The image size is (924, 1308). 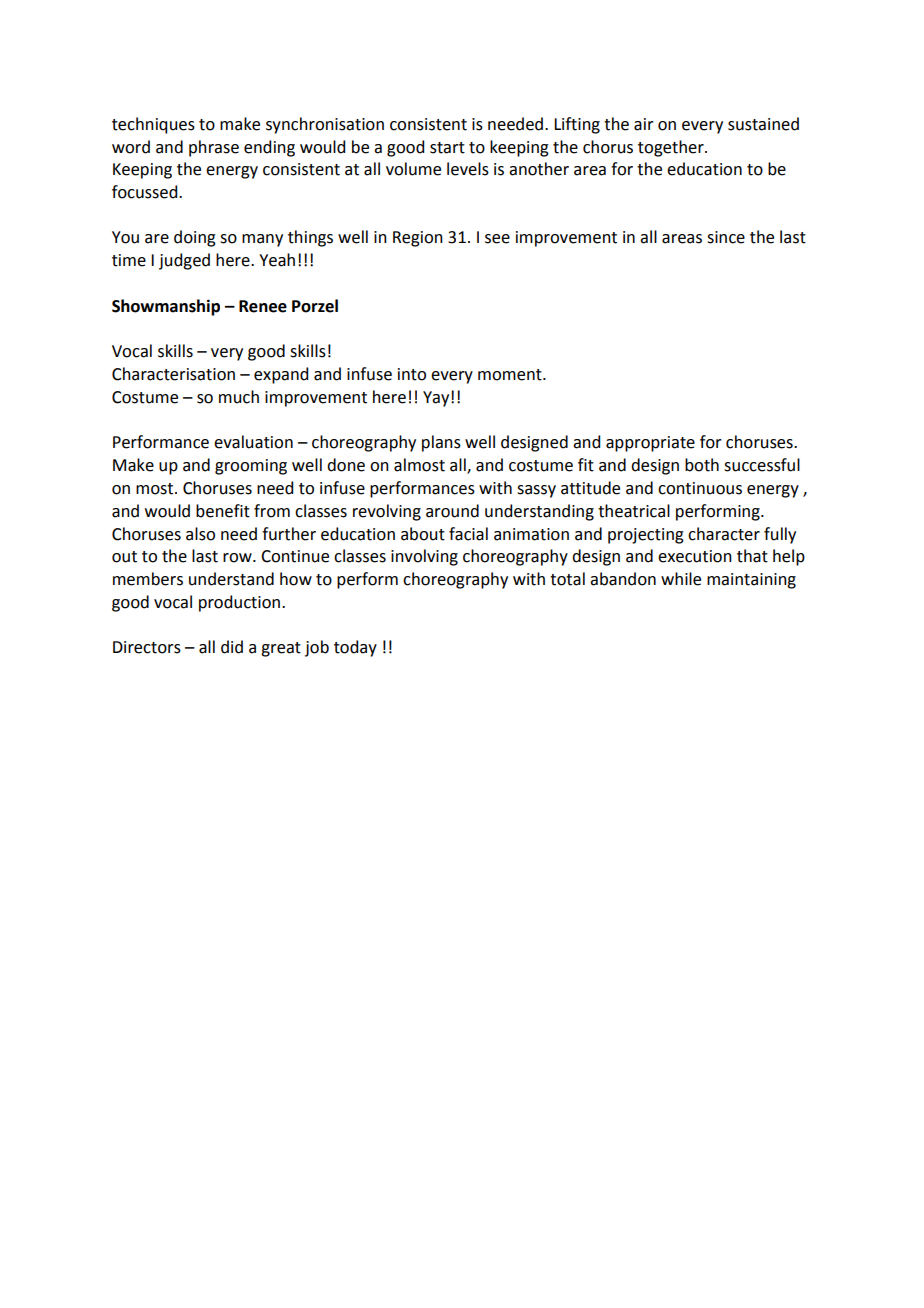 I want to click on start, so click(x=447, y=148).
